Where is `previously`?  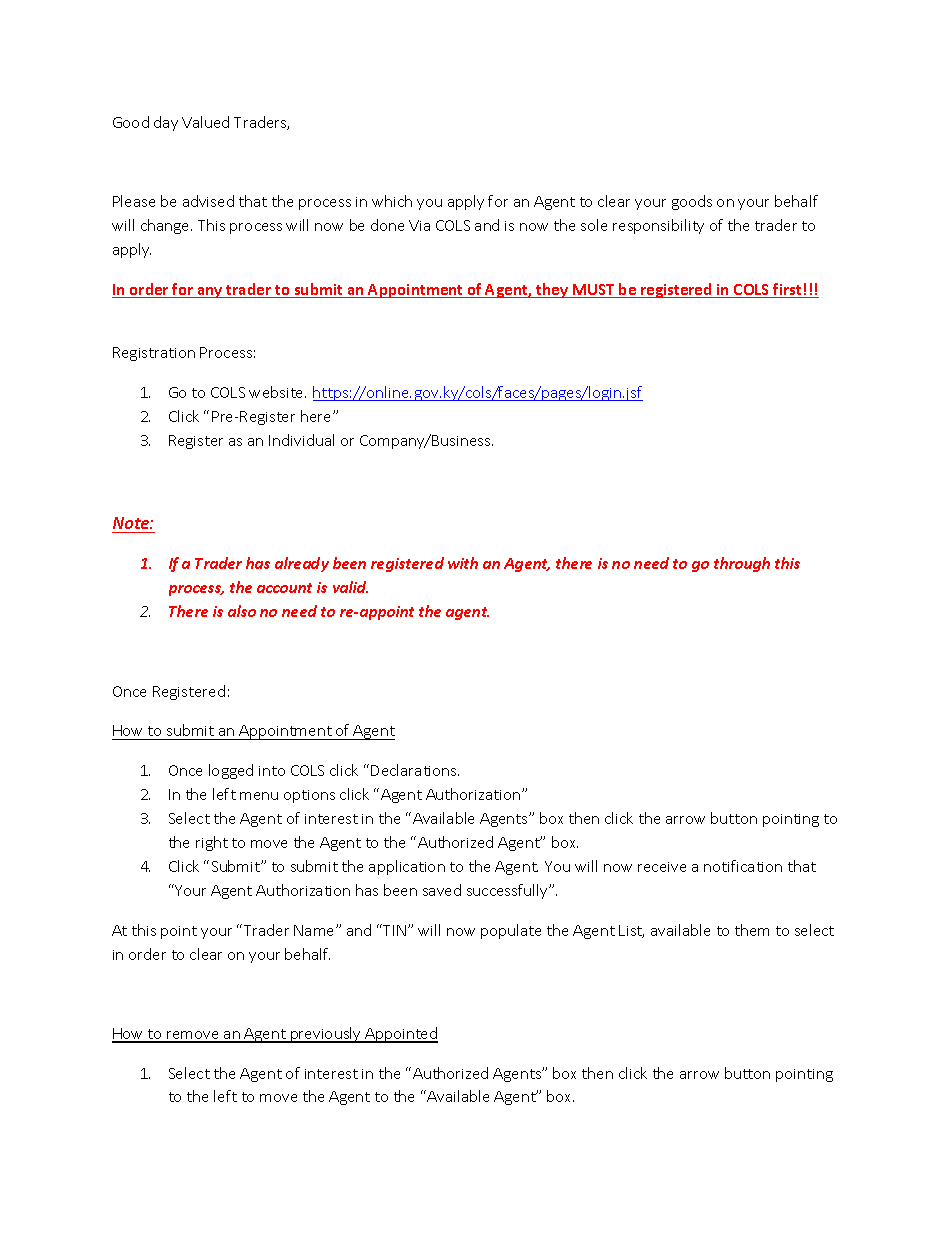
previously is located at coordinates (326, 1035).
